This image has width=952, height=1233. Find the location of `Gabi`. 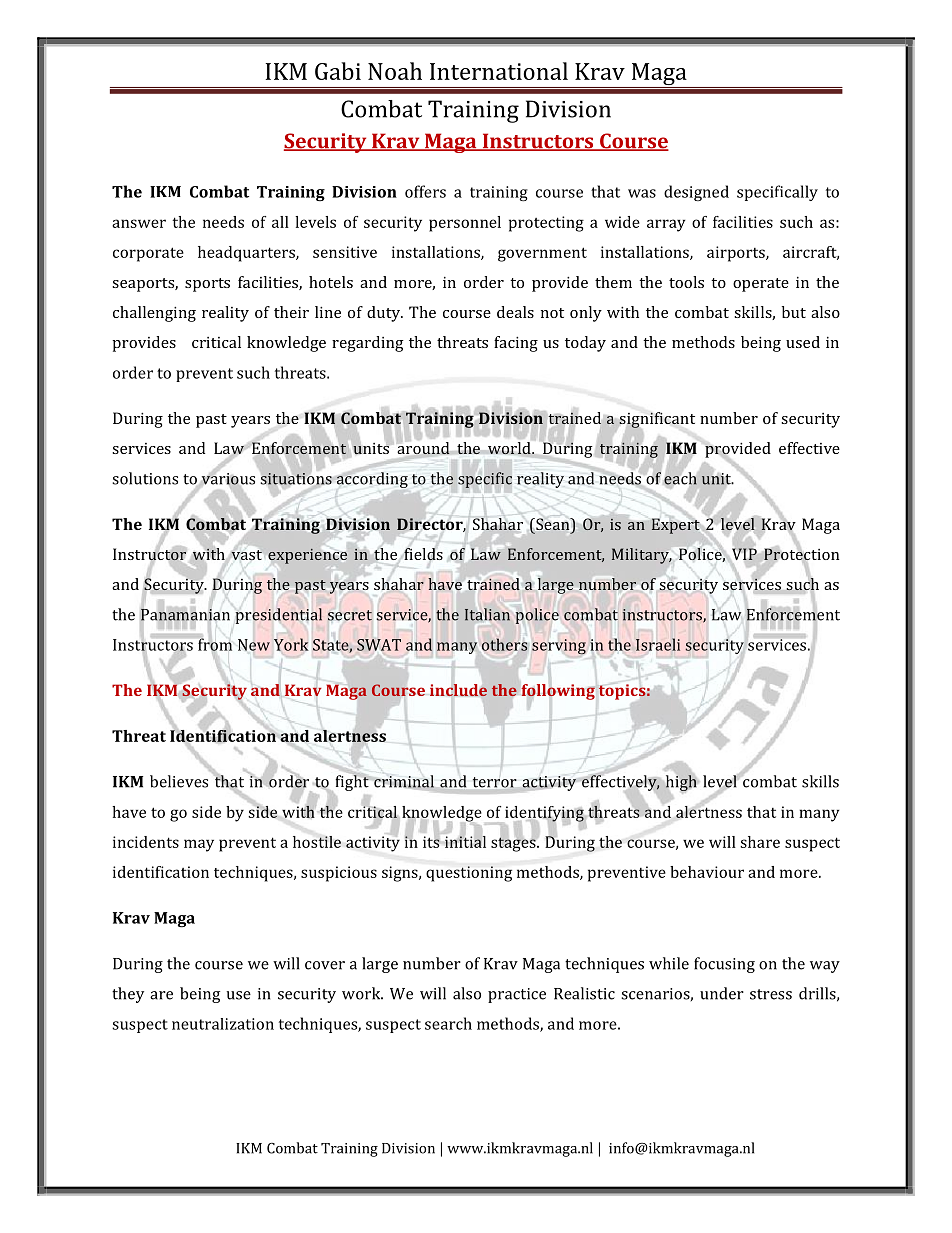

Gabi is located at coordinates (338, 71).
